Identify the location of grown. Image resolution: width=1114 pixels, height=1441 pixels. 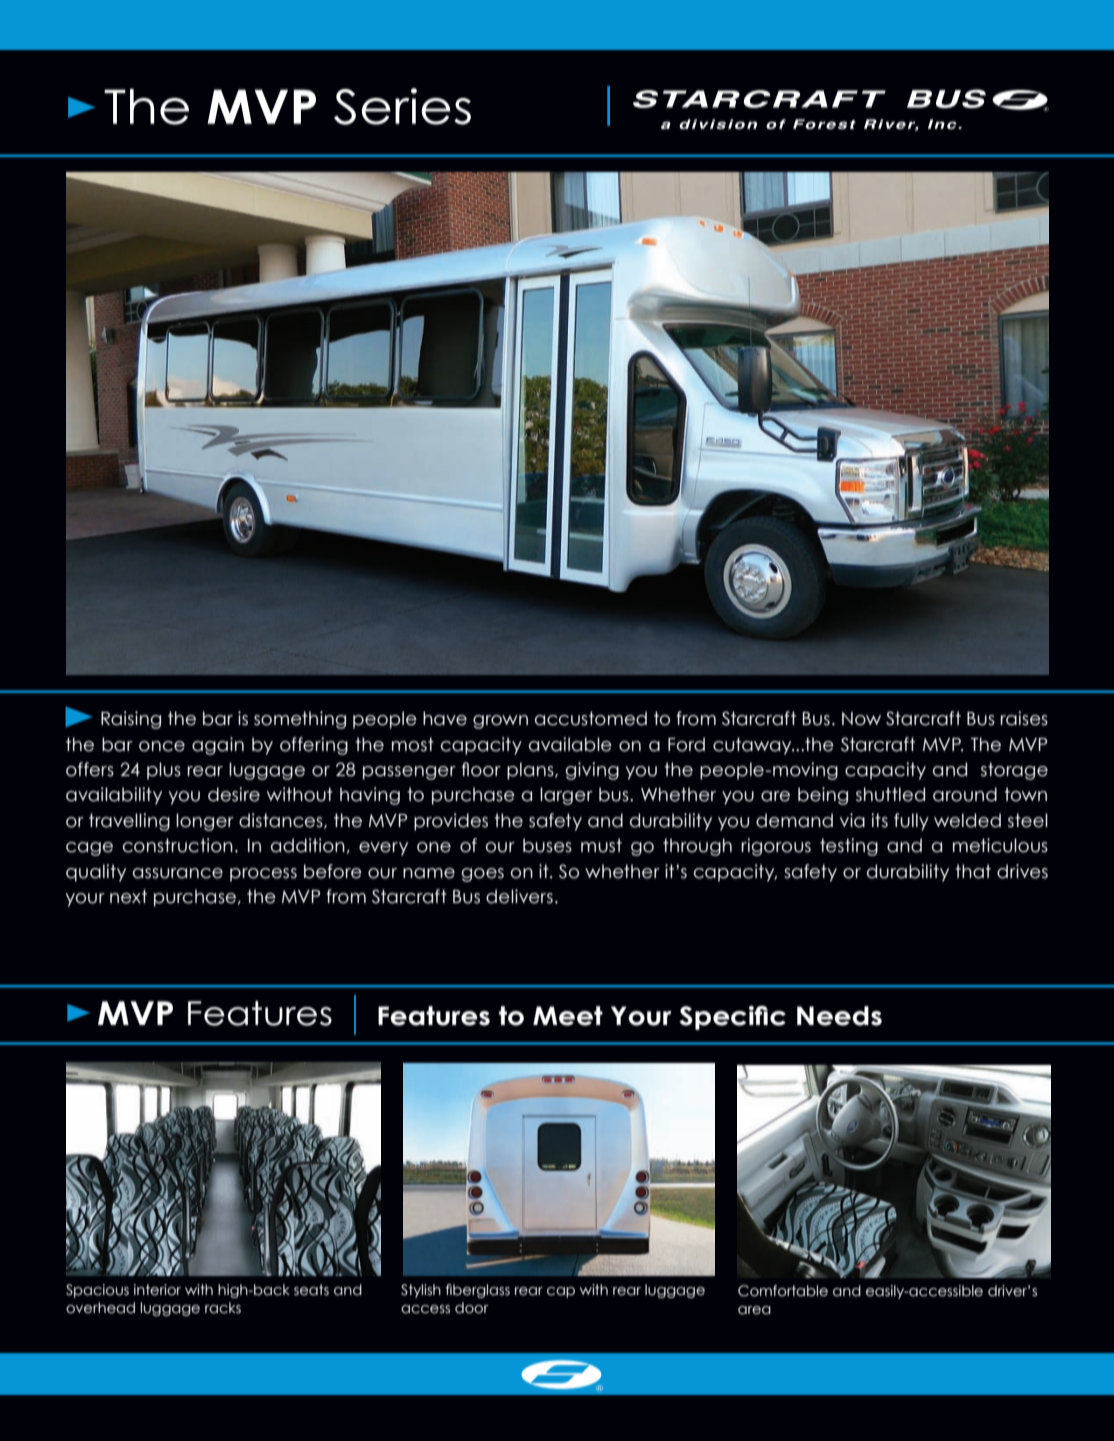
(500, 722).
